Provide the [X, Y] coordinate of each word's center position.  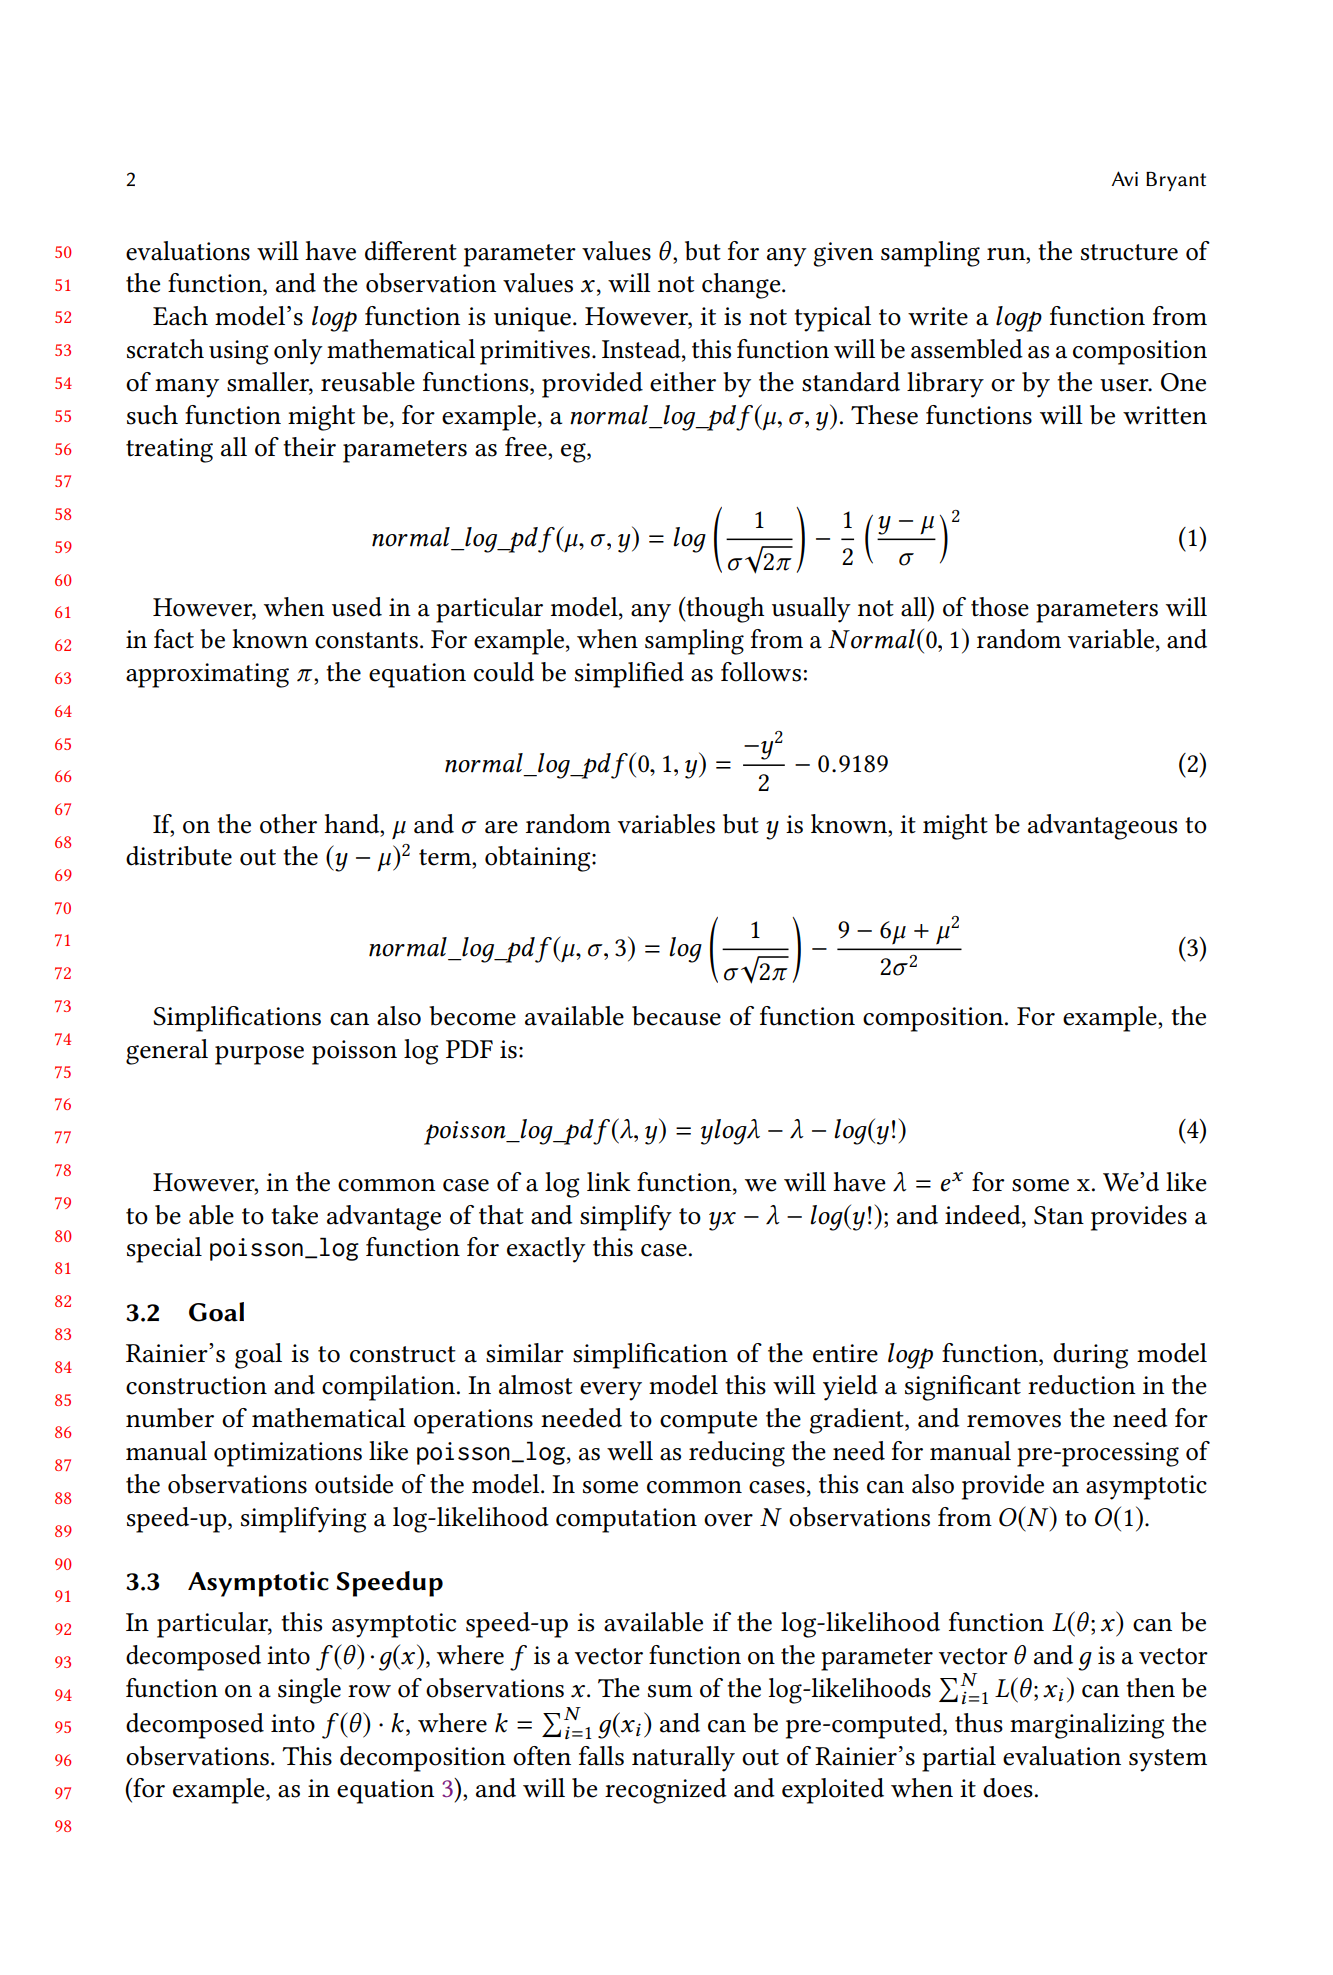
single [309, 1691]
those [1000, 607]
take [294, 1215]
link [609, 1181]
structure [1129, 252]
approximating [207, 675]
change [742, 286]
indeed [984, 1215]
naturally [683, 1759]
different [411, 251]
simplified [629, 675]
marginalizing [1087, 1726]
